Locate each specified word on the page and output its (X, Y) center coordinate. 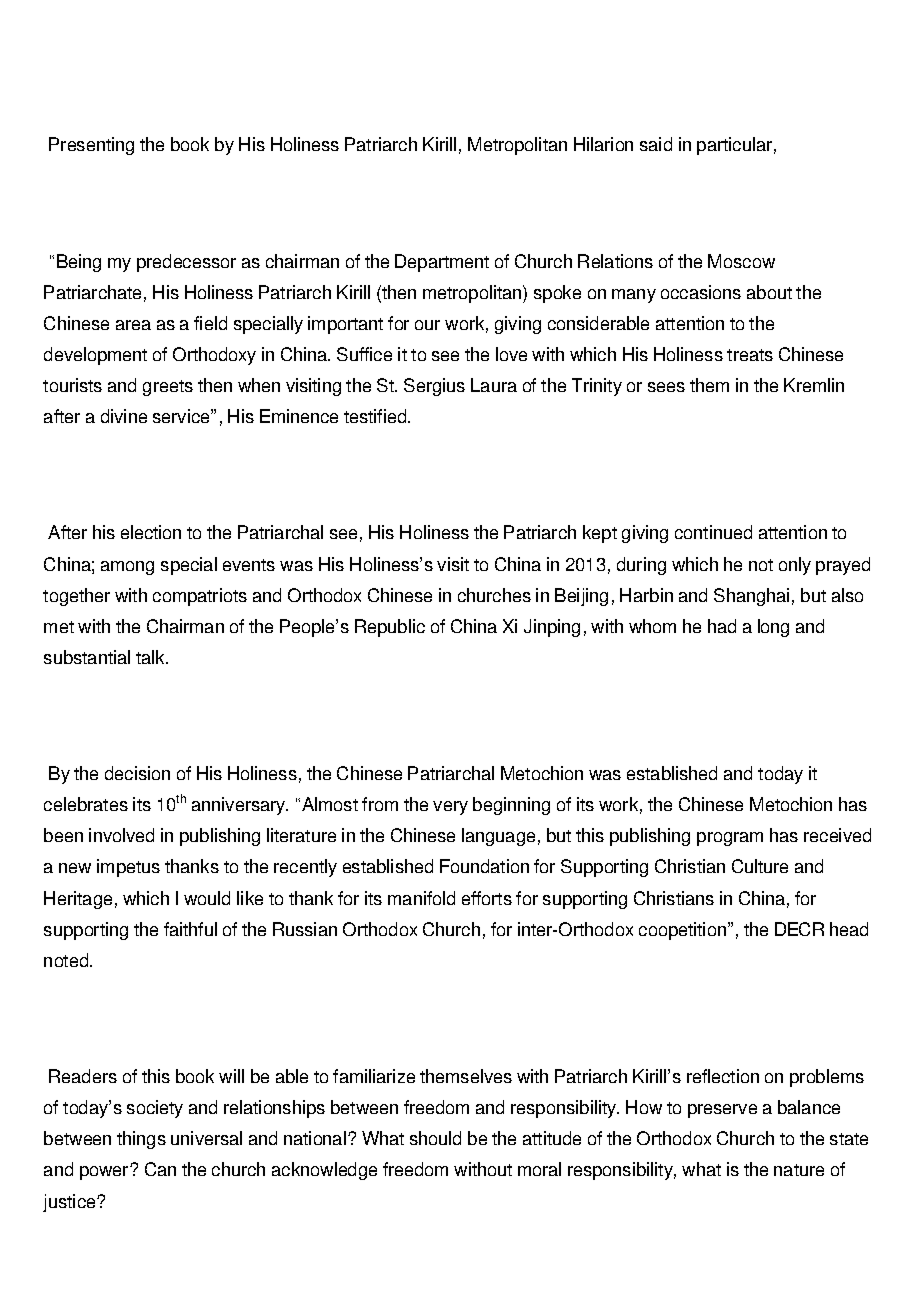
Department (442, 263)
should (435, 1138)
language (498, 837)
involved (121, 835)
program (730, 839)
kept (600, 534)
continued (713, 532)
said (656, 144)
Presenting (91, 146)
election (151, 532)
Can (160, 1169)
